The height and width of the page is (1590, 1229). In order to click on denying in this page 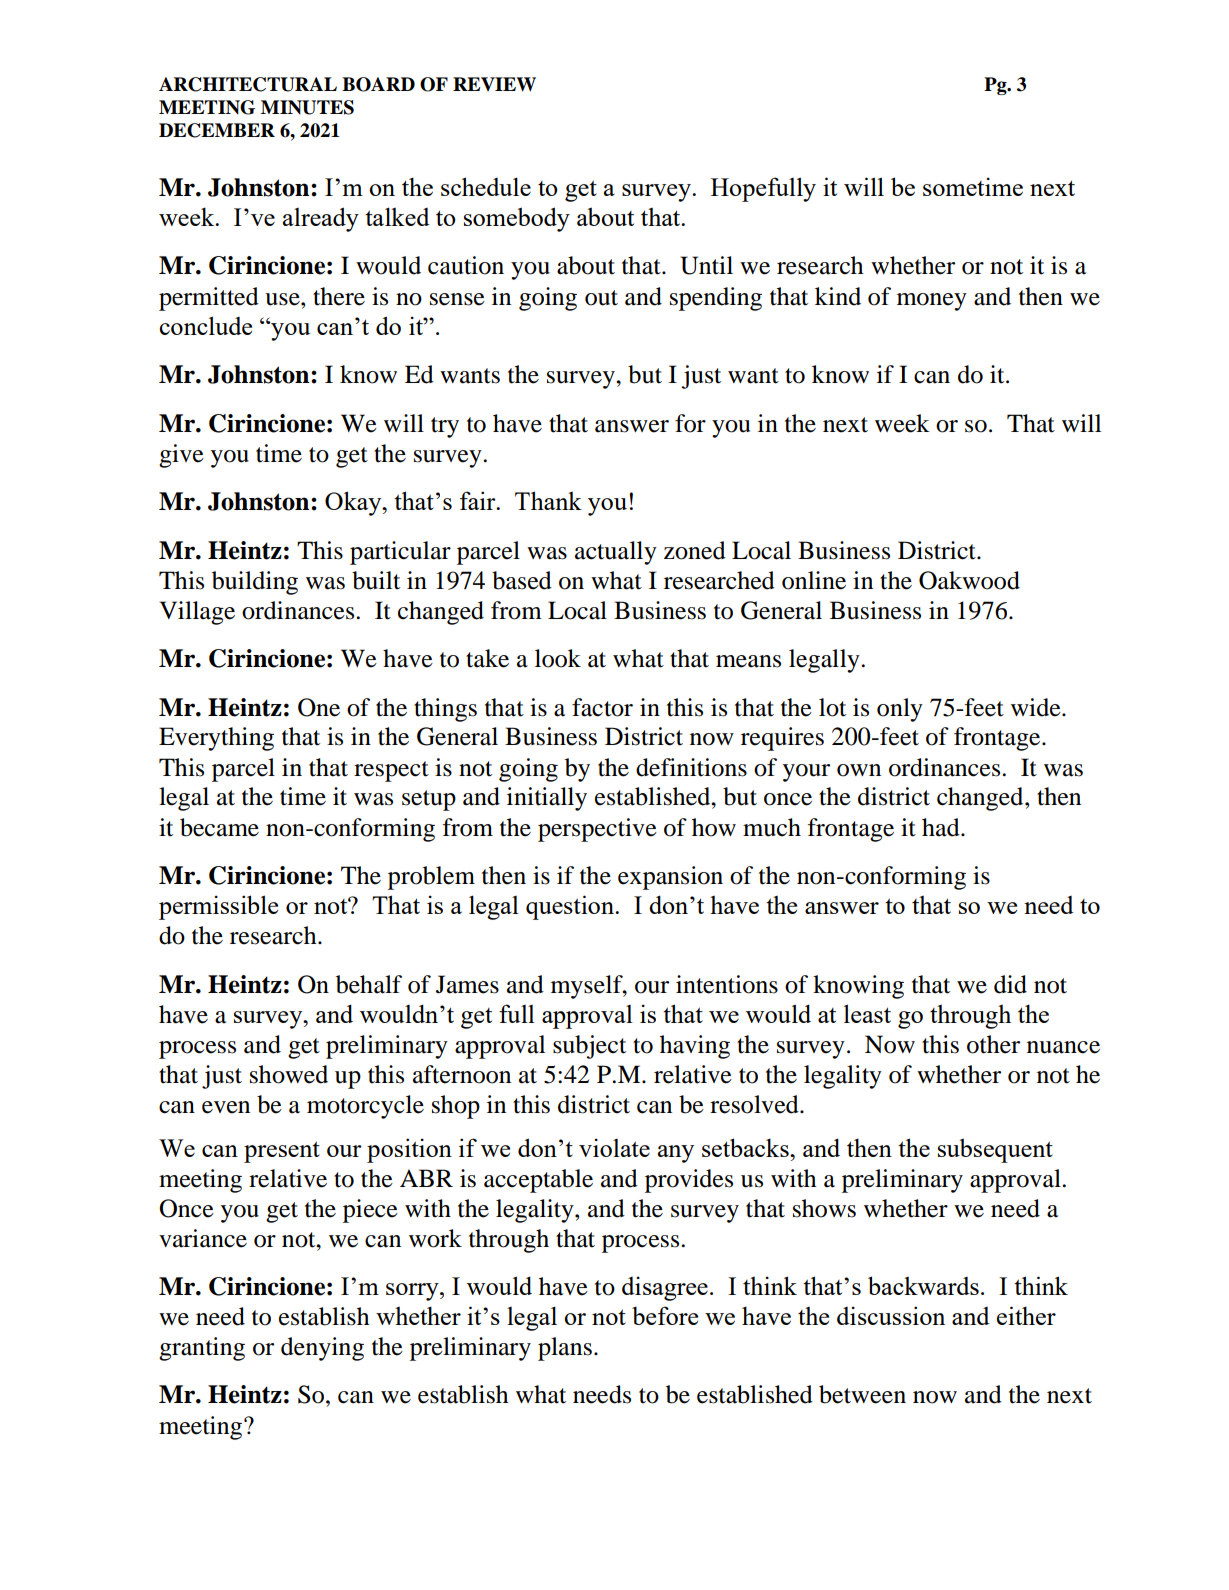, I will do `click(322, 1349)`.
